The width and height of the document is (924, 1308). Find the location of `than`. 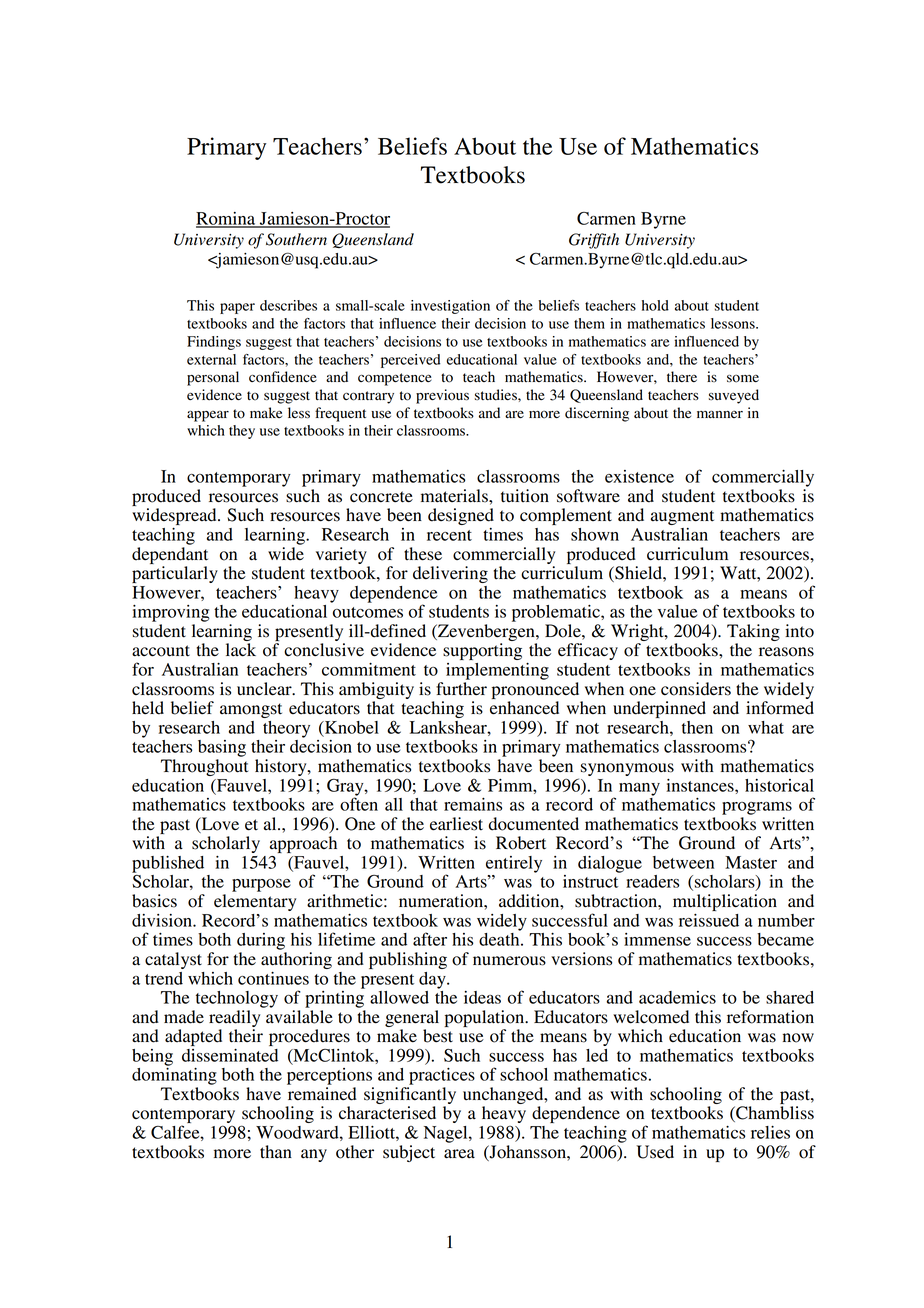

than is located at coordinates (276, 1151).
